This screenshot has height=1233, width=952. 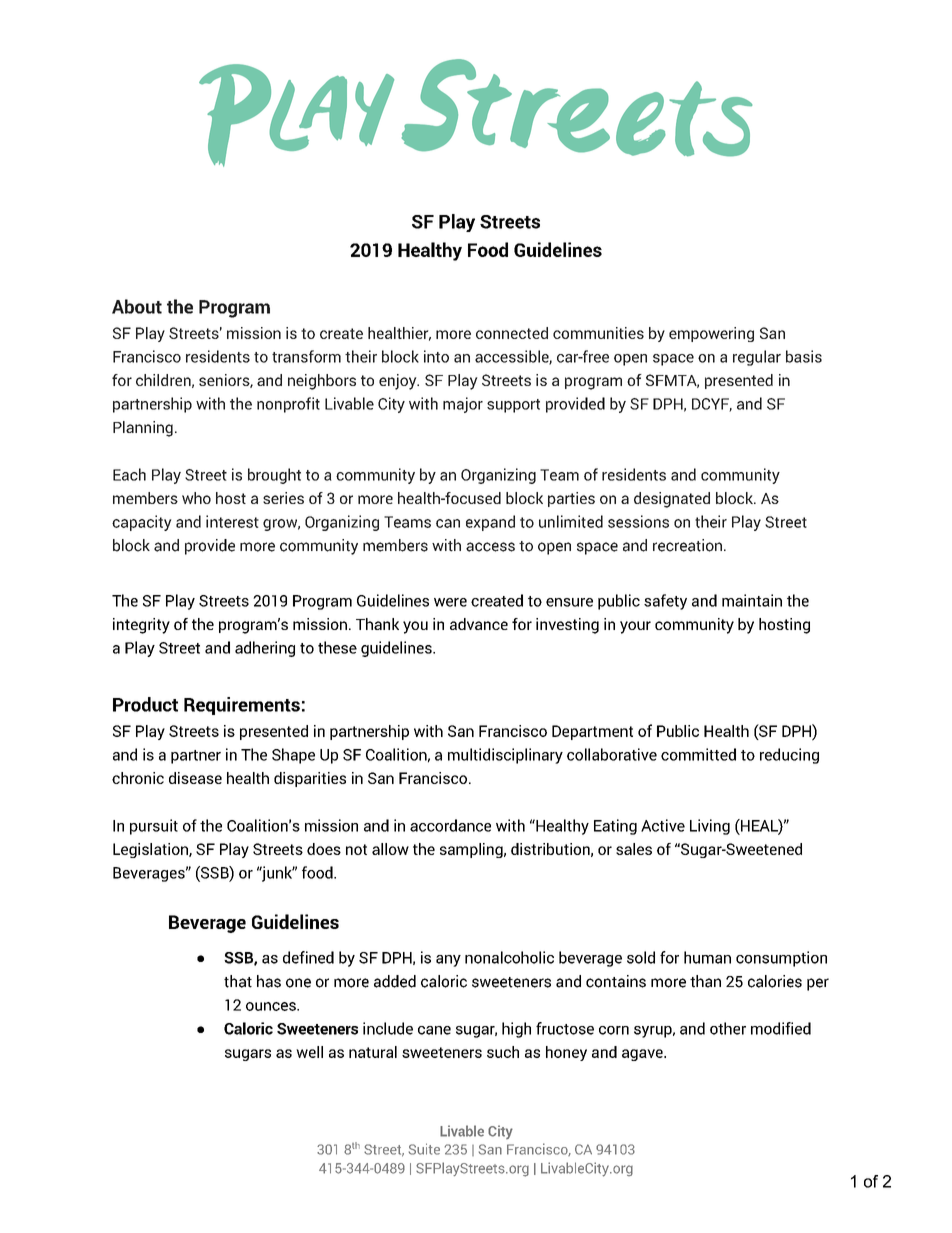 What do you see at coordinates (505, 756) in the screenshot?
I see `multidisciplinary` at bounding box center [505, 756].
